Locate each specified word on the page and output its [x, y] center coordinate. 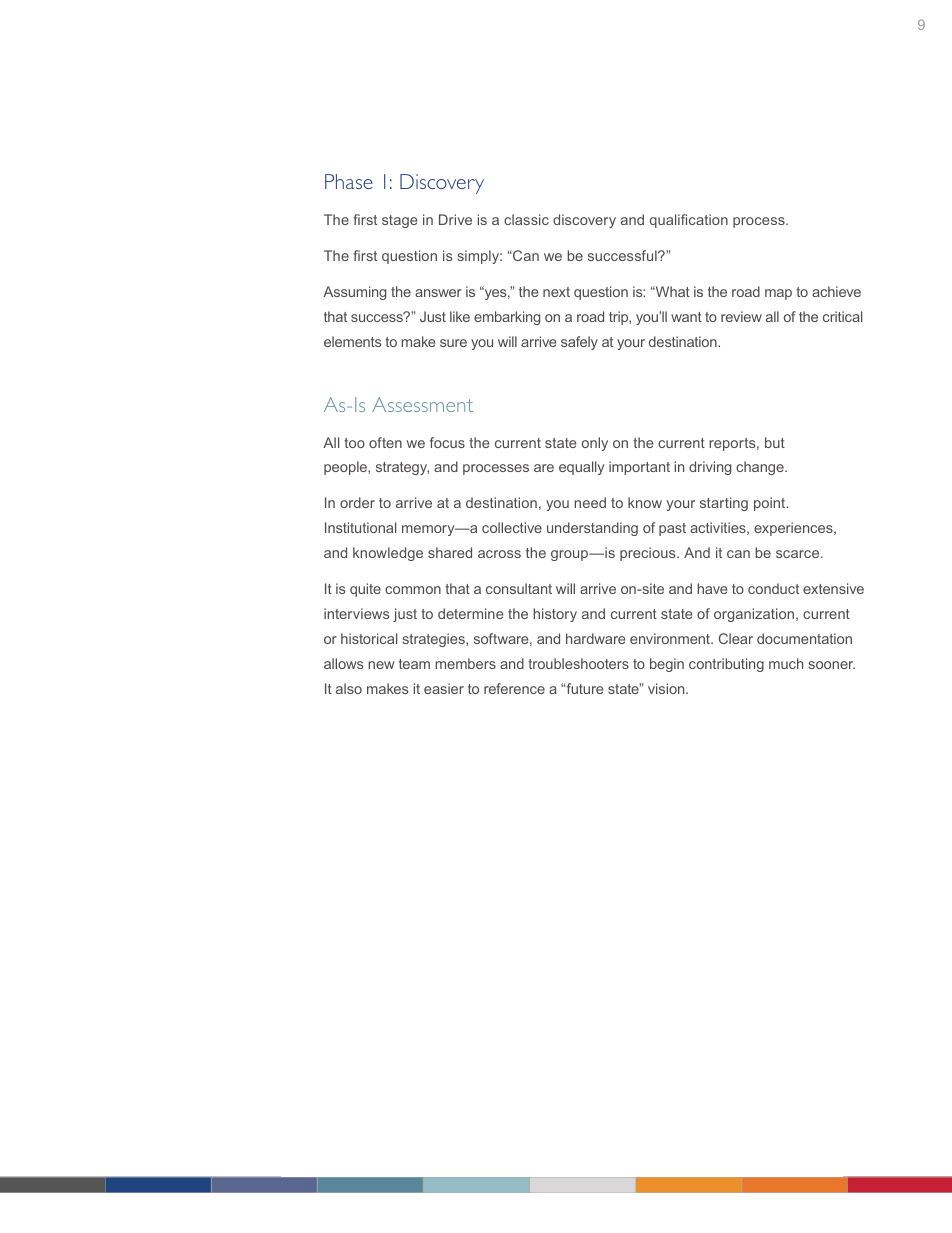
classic [526, 219]
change [761, 468]
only [595, 444]
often [385, 442]
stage [399, 221]
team [414, 664]
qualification [689, 221]
